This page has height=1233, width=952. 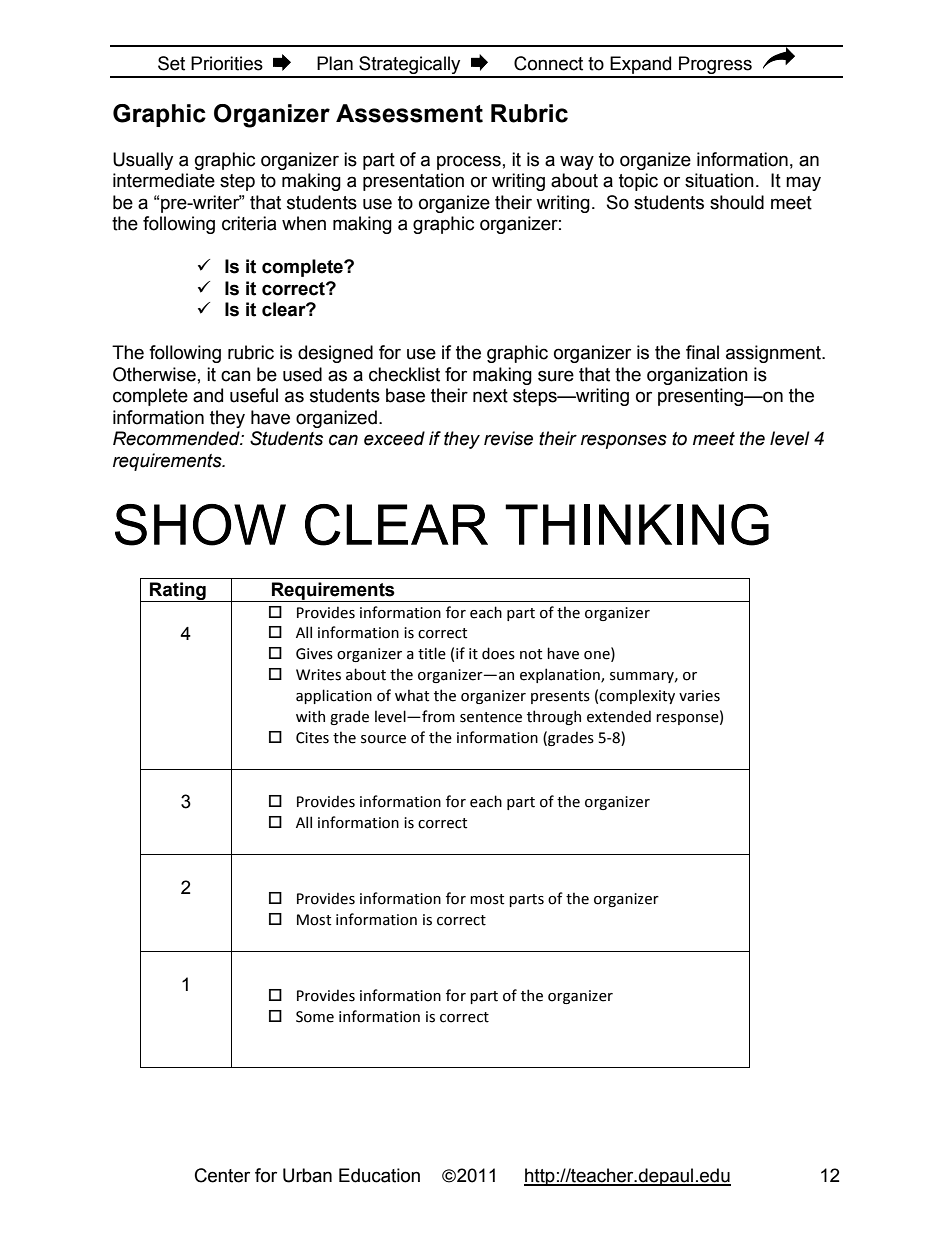 I want to click on Education, so click(x=379, y=1175).
